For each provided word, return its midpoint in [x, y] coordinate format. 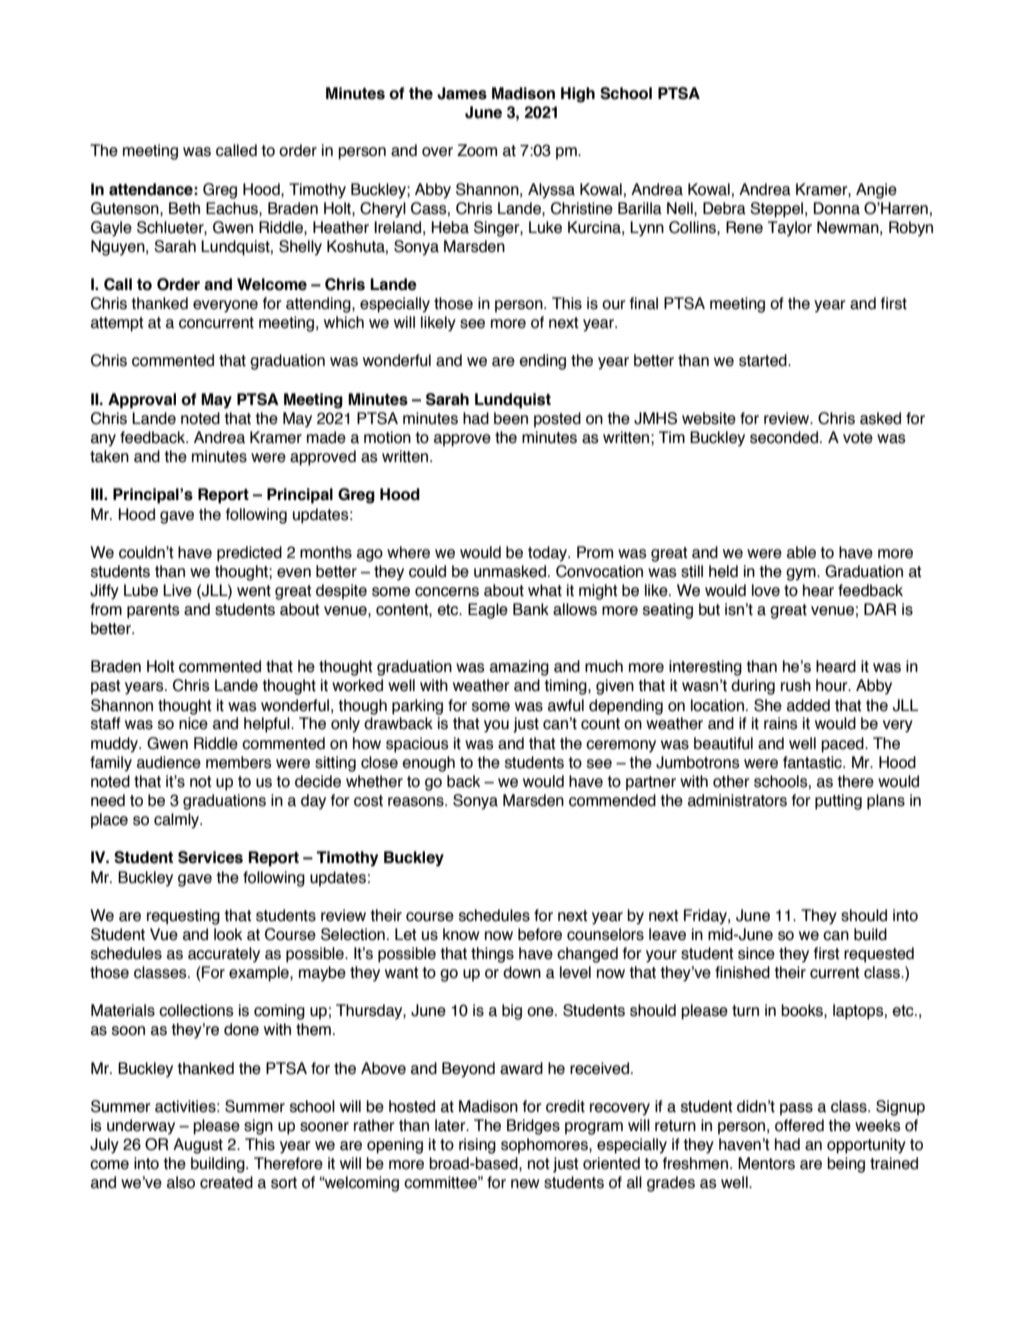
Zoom [477, 150]
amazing [519, 668]
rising [477, 1146]
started [764, 360]
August [198, 1146]
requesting [183, 917]
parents [153, 611]
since [756, 953]
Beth [184, 208]
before [540, 934]
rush [796, 685]
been [511, 418]
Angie [876, 191]
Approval [142, 401]
